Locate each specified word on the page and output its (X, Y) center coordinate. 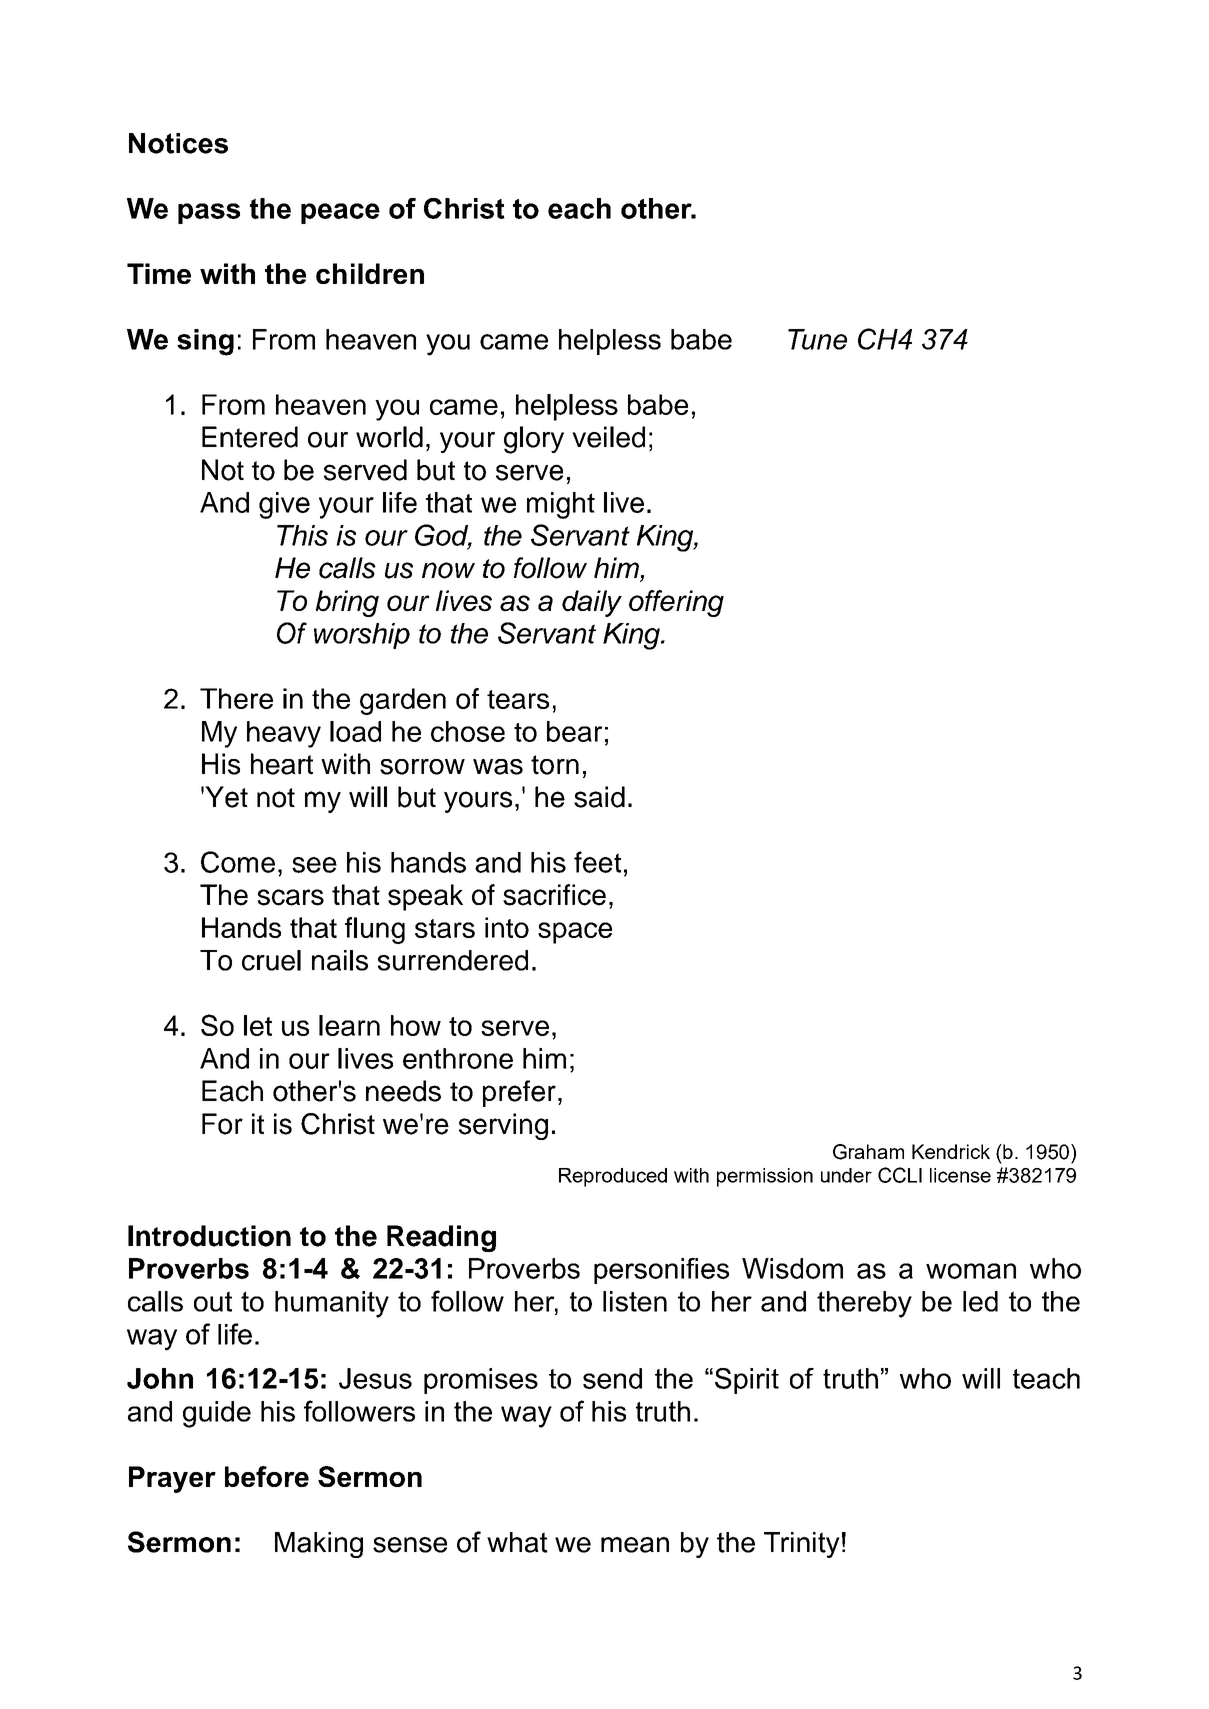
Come (238, 862)
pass (209, 213)
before (267, 1476)
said (599, 797)
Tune (817, 339)
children (370, 273)
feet (597, 862)
